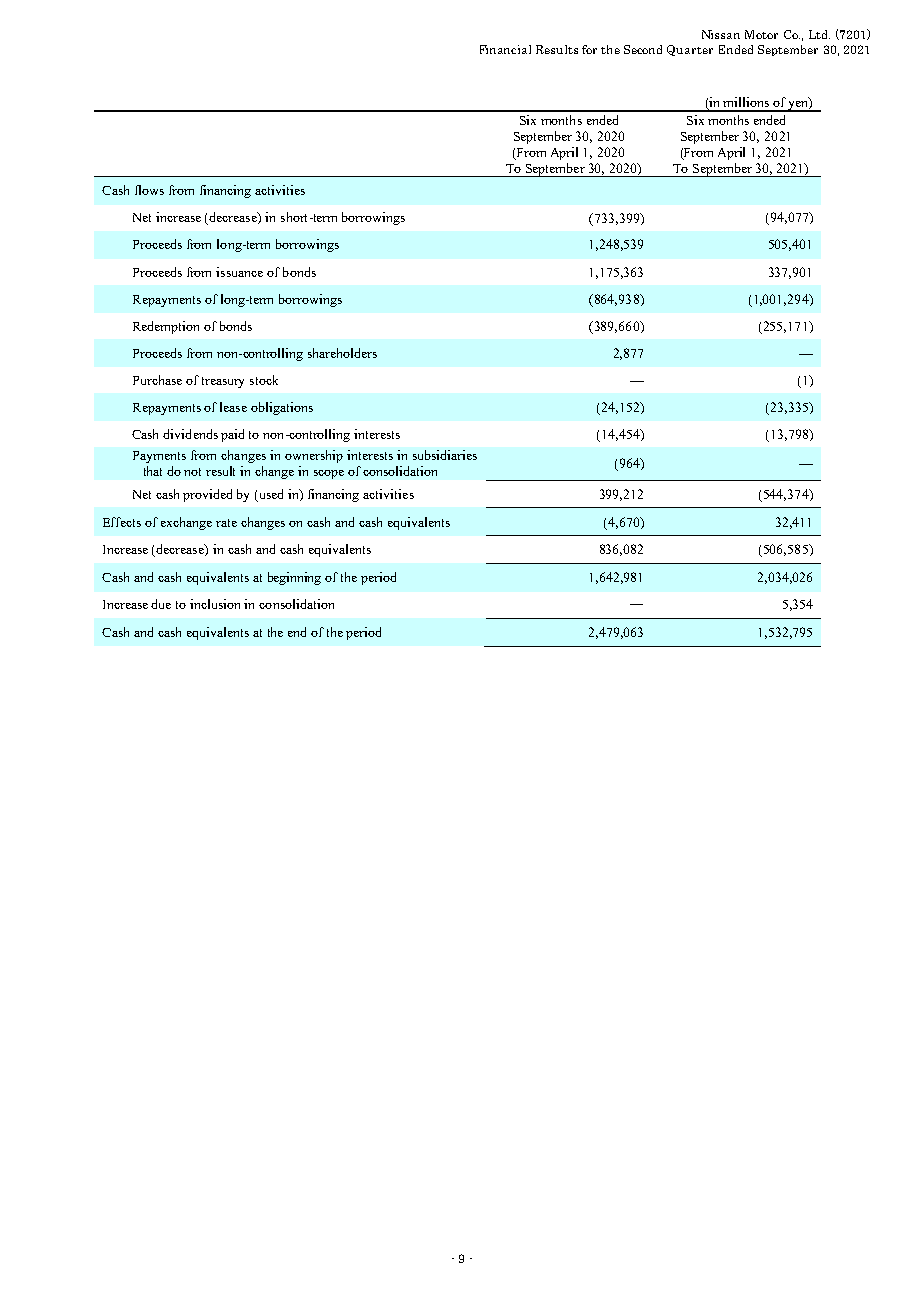 The height and width of the document is (1308, 924). I want to click on Nissan, so click(721, 34).
